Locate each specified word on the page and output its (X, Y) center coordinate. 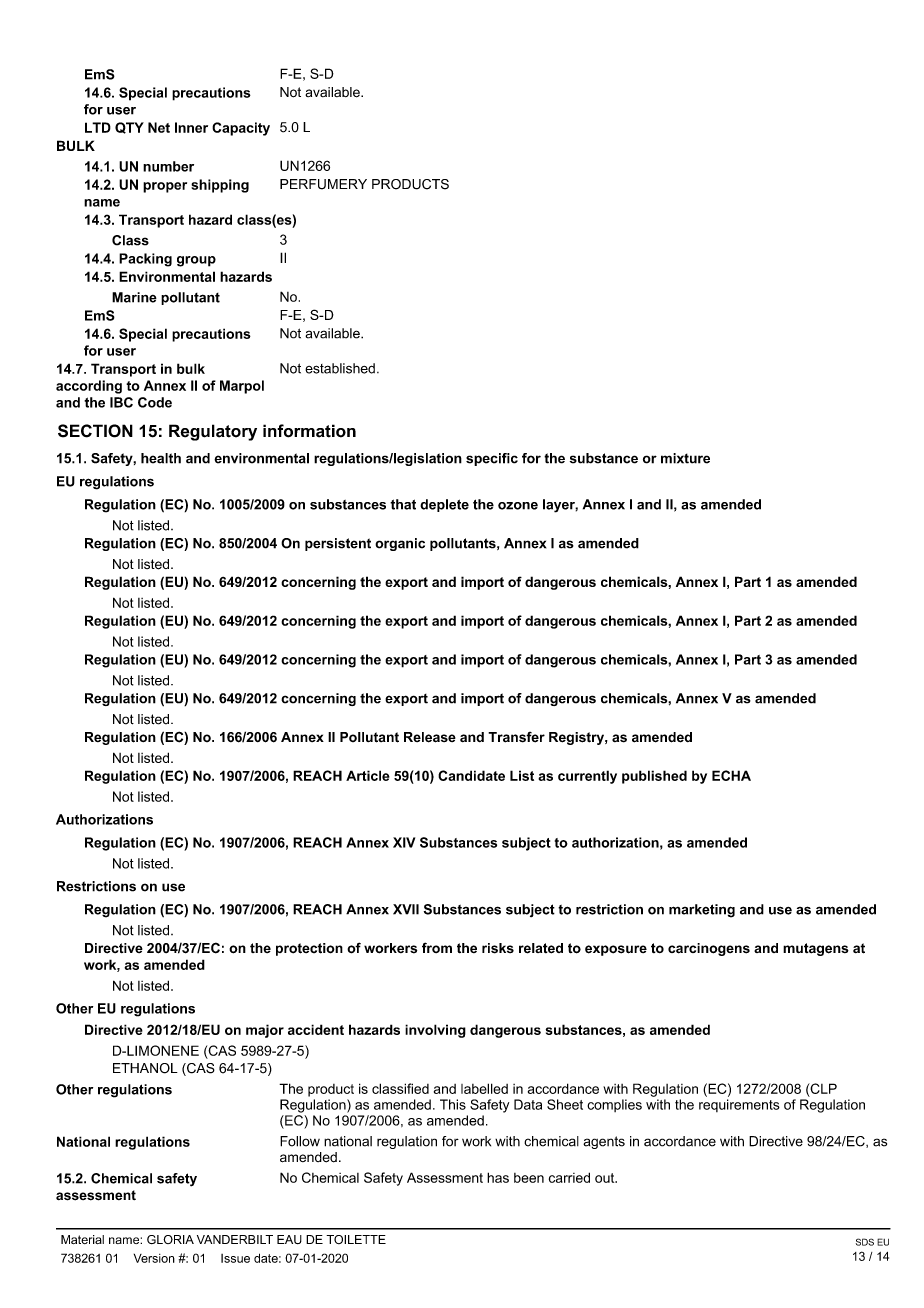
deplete (444, 505)
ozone (518, 506)
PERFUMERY (323, 184)
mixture (685, 458)
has (498, 1177)
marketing (702, 911)
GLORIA (170, 1239)
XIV (404, 842)
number (168, 166)
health (161, 458)
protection (309, 949)
